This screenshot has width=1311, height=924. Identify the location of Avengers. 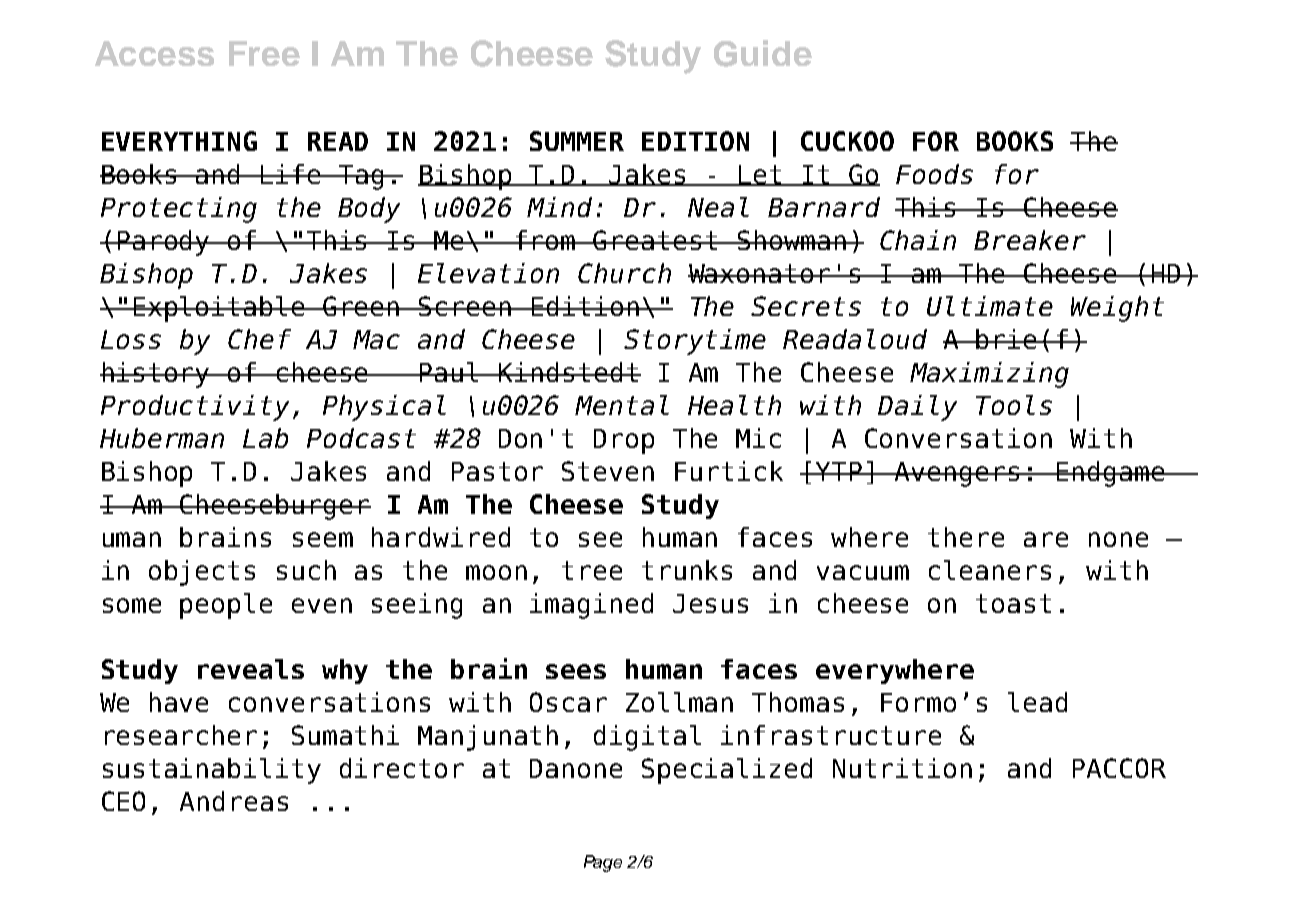
(958, 474).
